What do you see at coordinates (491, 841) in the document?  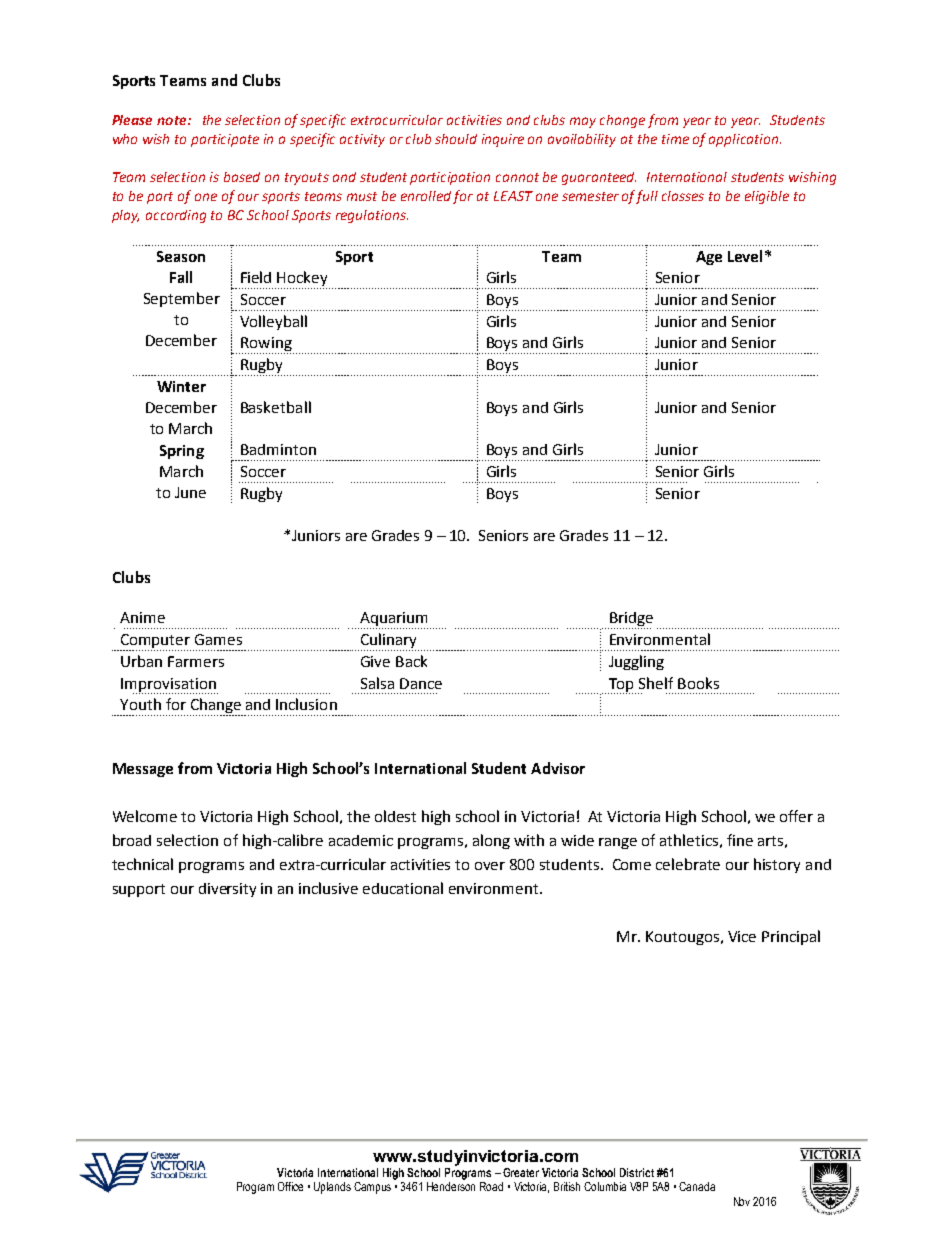 I see `along` at bounding box center [491, 841].
